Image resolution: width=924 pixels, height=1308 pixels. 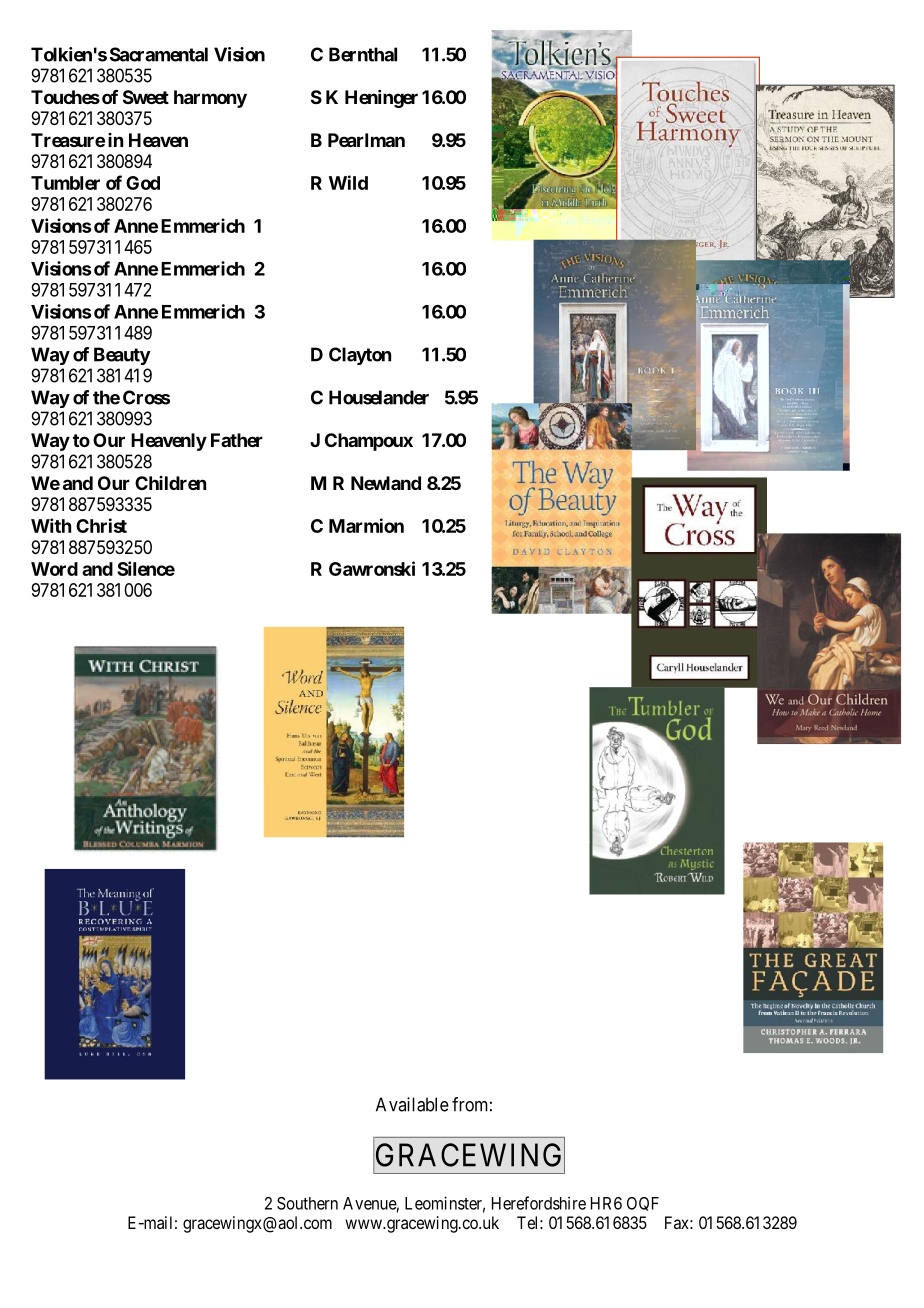 I want to click on Tumbler, so click(x=65, y=183).
